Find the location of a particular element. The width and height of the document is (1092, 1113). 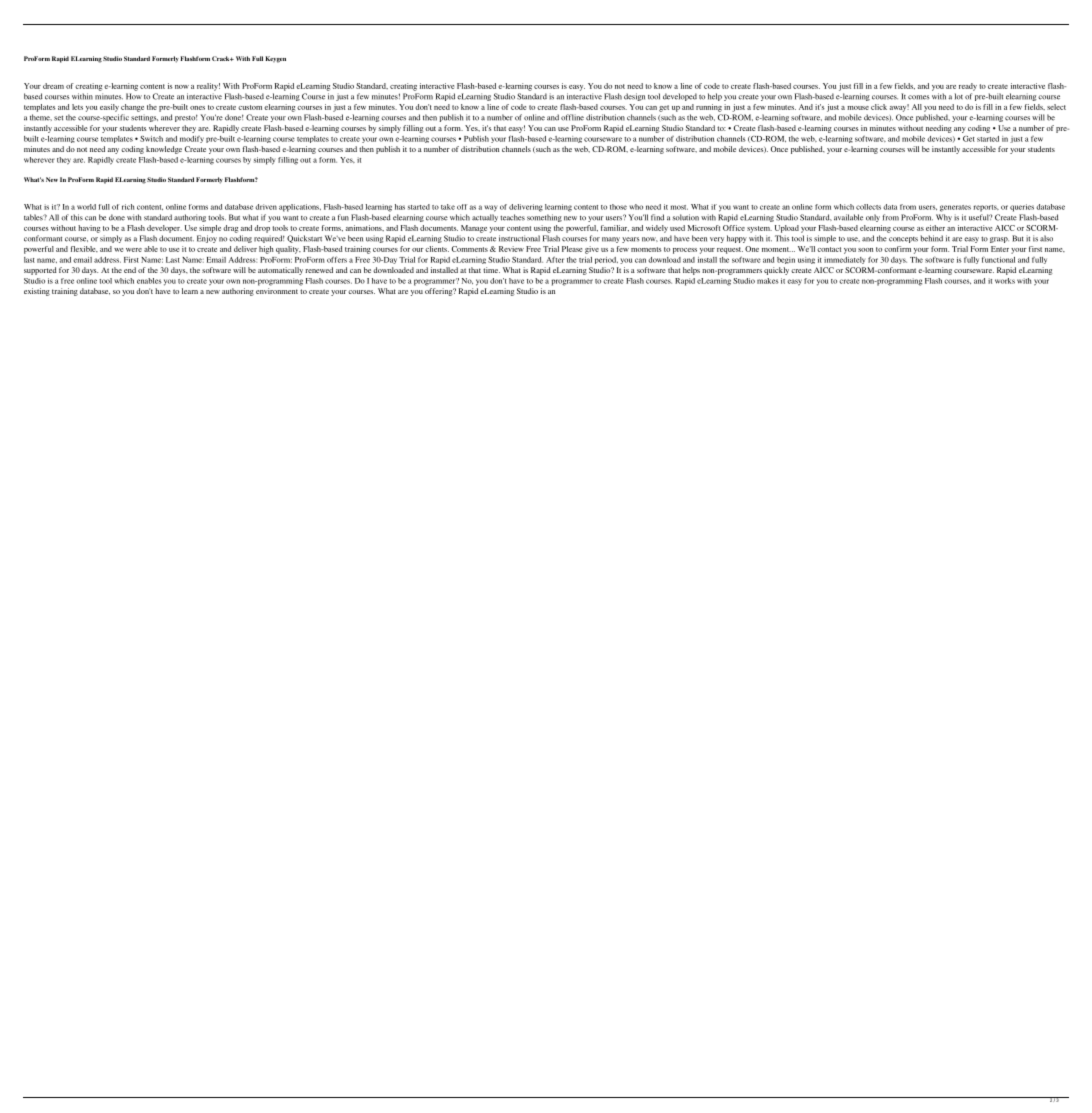

familiar is located at coordinates (615, 228).
